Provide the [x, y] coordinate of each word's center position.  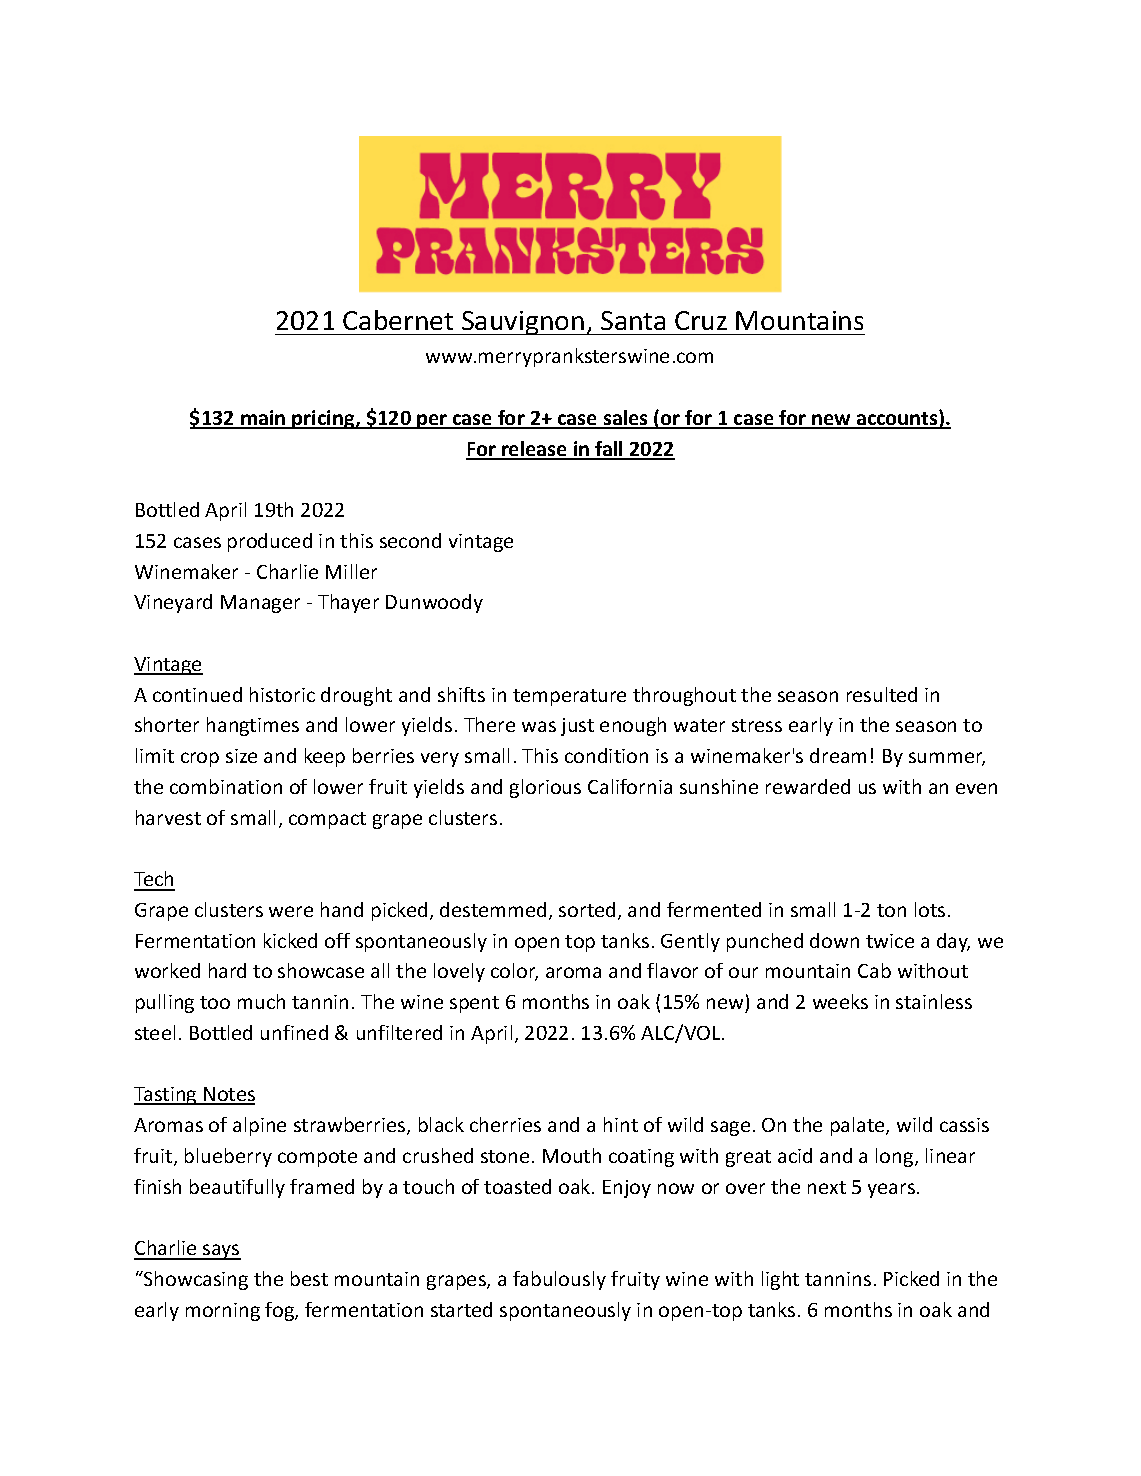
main [263, 419]
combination [226, 786]
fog [280, 1311]
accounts [897, 419]
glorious [545, 788]
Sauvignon [523, 323]
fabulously [559, 1280]
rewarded [808, 786]
